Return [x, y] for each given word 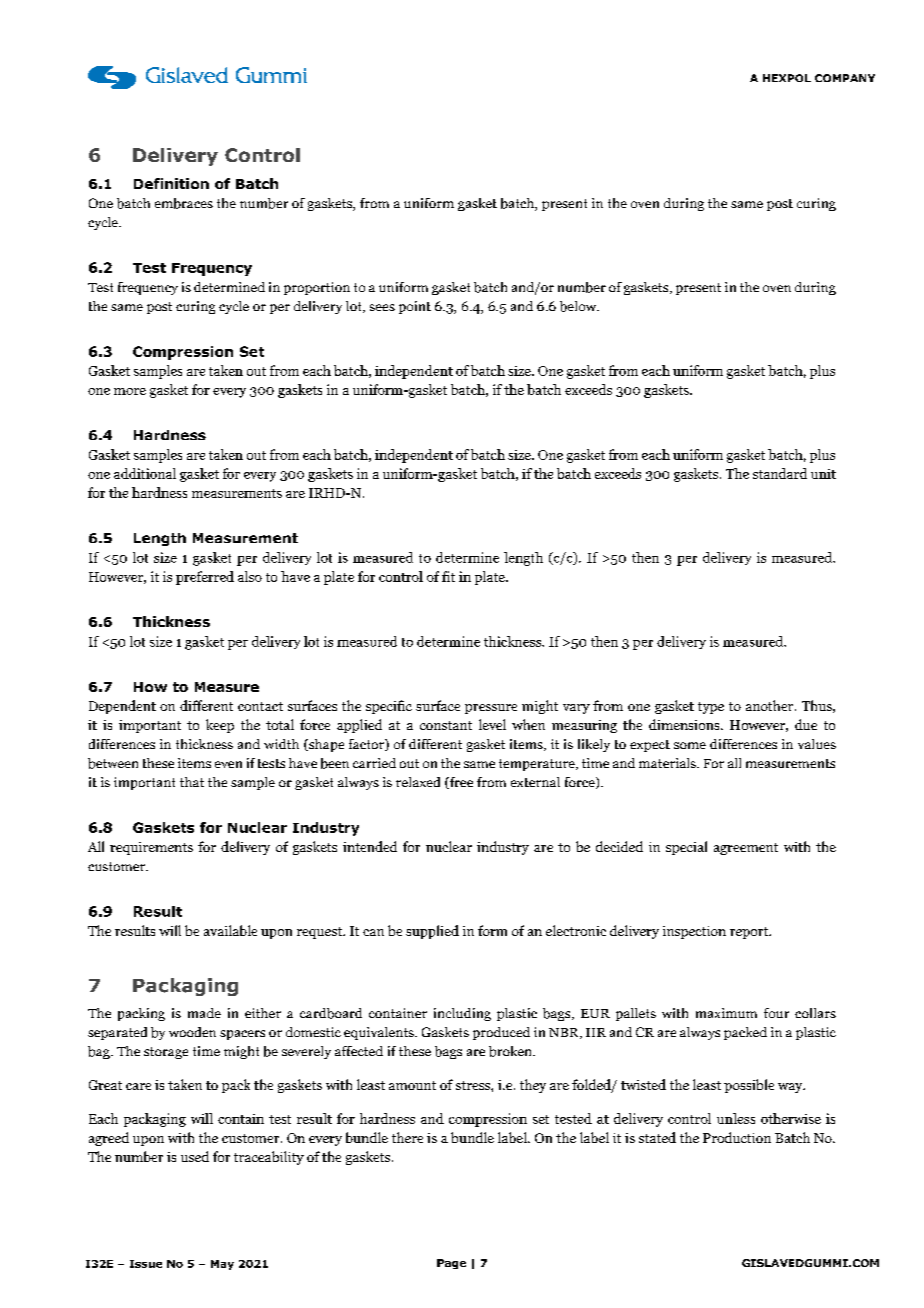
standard [780, 473]
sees [382, 307]
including [462, 1014]
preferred [205, 578]
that [192, 782]
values [817, 744]
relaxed [418, 782]
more [130, 391]
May [222, 1265]
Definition [171, 183]
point [415, 307]
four [776, 1013]
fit [448, 576]
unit [823, 474]
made [204, 1013]
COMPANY [845, 78]
